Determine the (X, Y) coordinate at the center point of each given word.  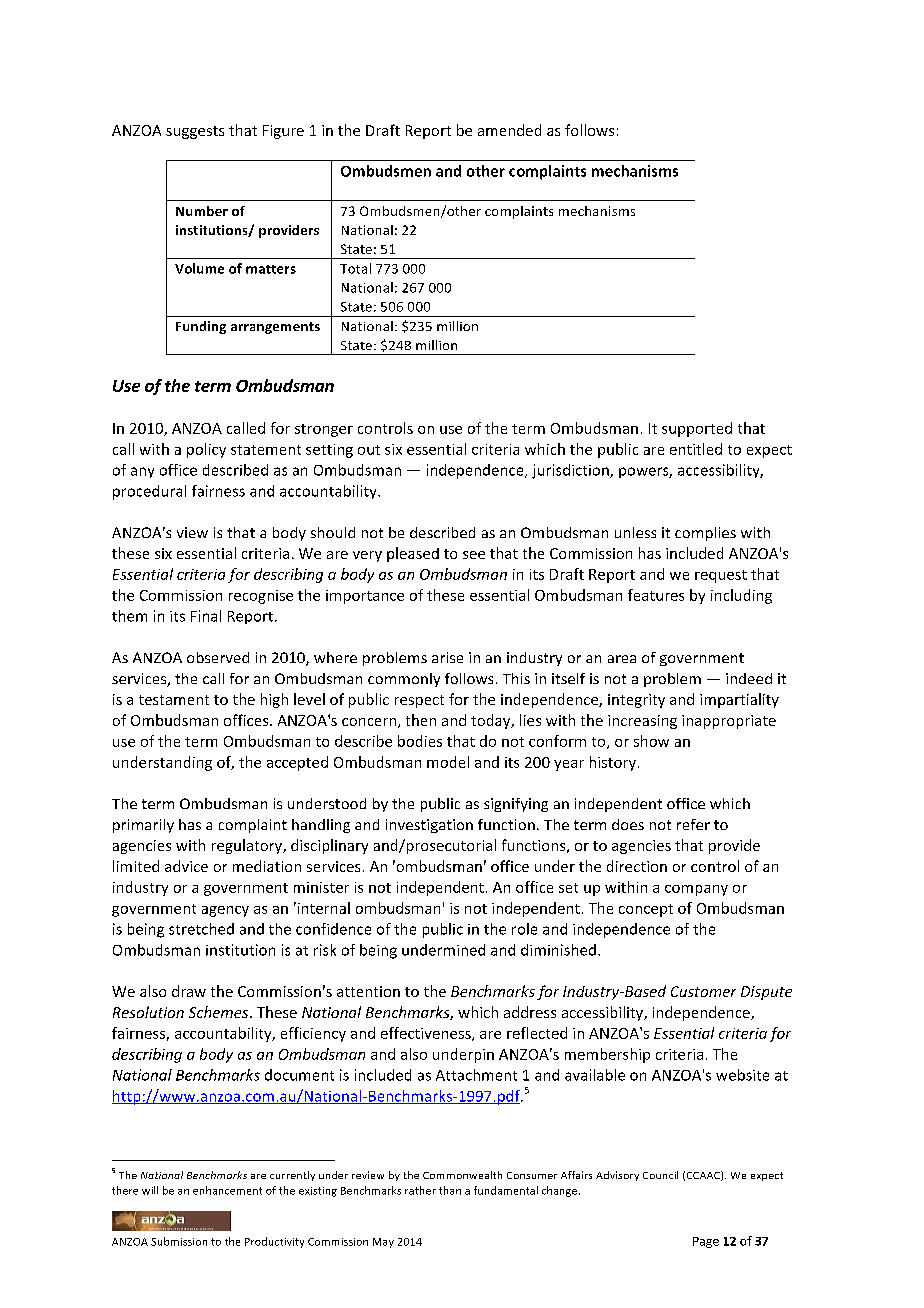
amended (509, 130)
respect (419, 701)
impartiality (739, 700)
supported (697, 429)
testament (174, 700)
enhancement (227, 1190)
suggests (195, 132)
